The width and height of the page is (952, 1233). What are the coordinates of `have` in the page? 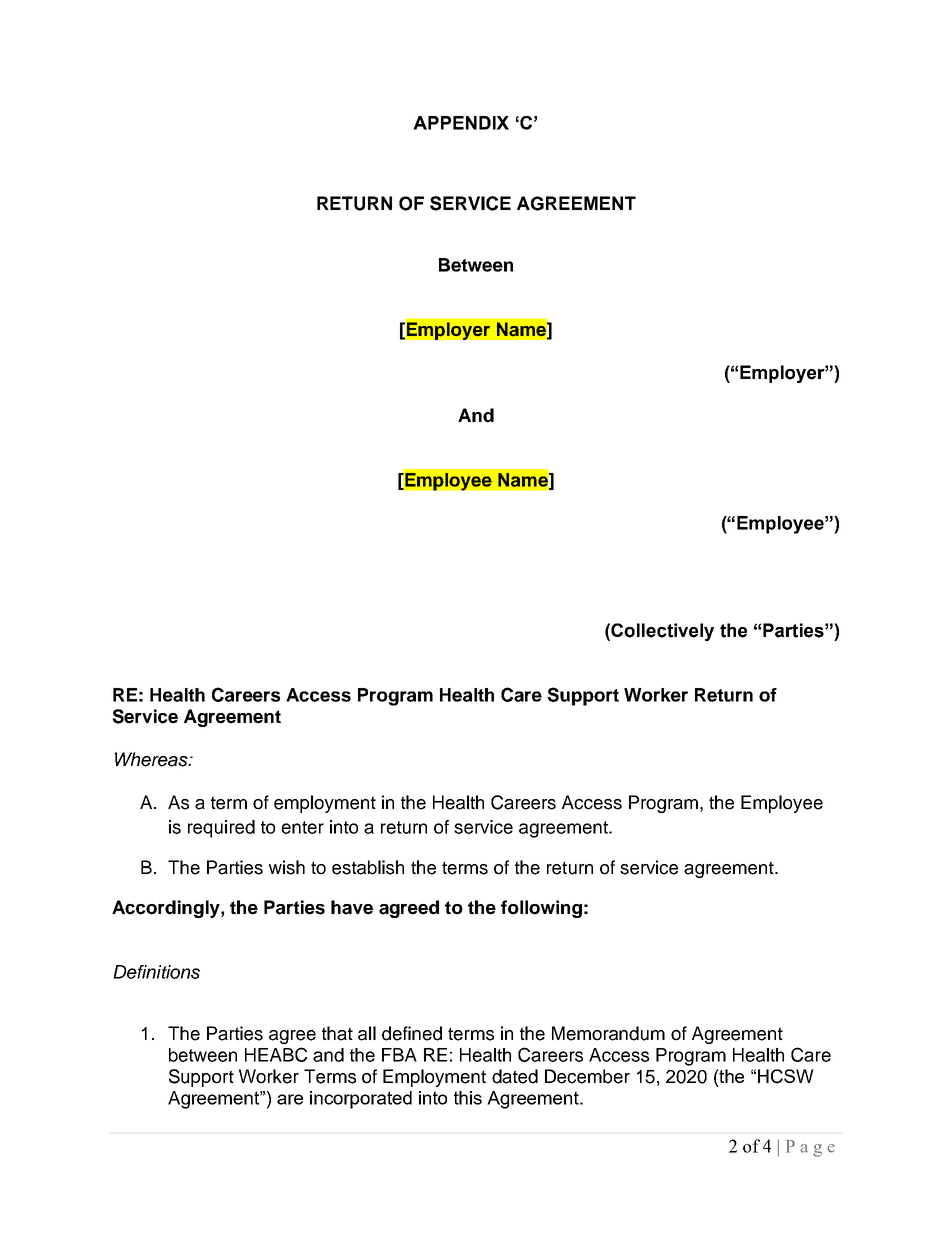 It's located at (352, 907).
